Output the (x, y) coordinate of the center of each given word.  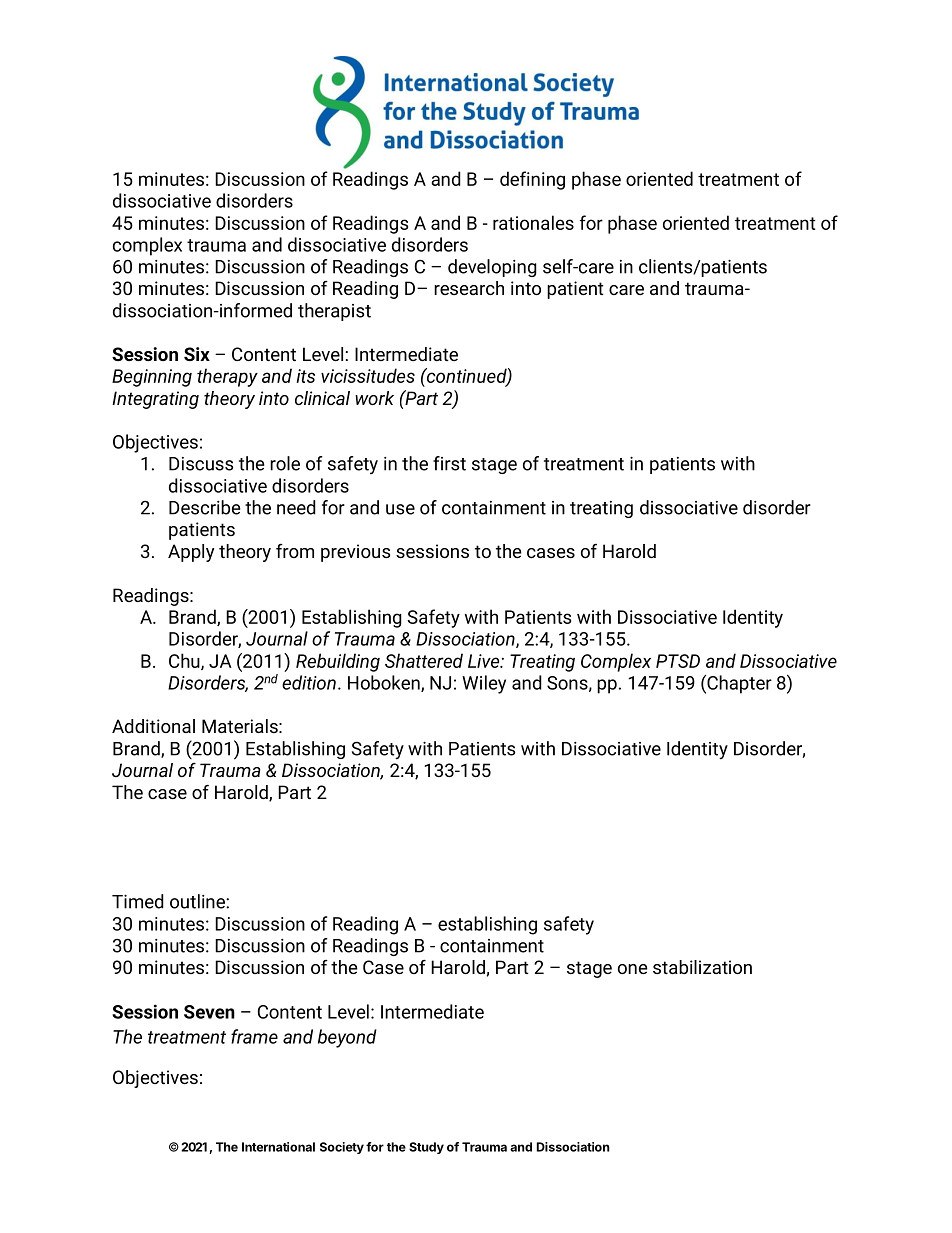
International (278, 1147)
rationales (533, 222)
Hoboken (385, 683)
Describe (204, 507)
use (400, 509)
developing (492, 268)
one (633, 969)
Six (197, 354)
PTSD (678, 661)
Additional (153, 726)
